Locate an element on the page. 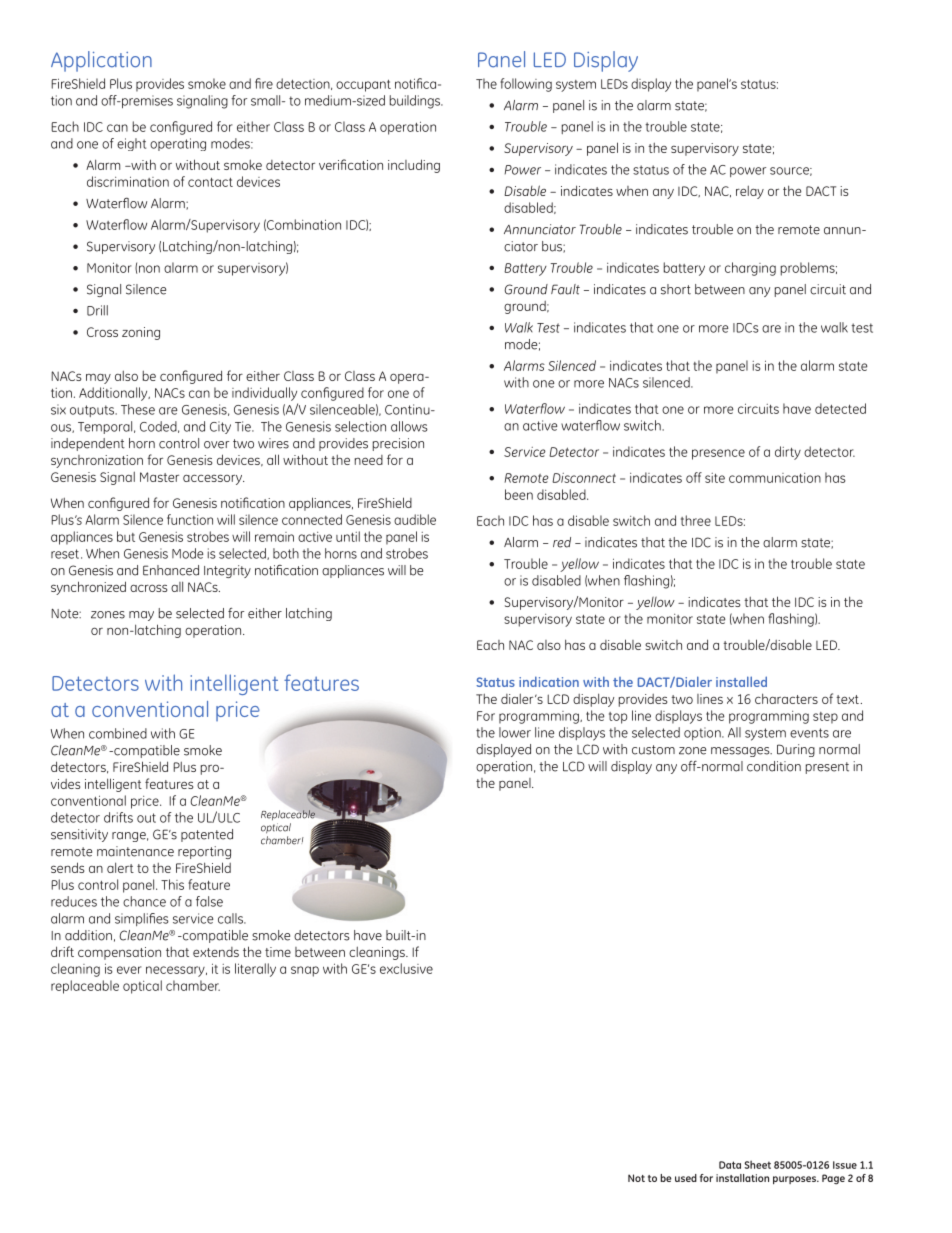 This document has width=952, height=1233. ever is located at coordinates (129, 970).
